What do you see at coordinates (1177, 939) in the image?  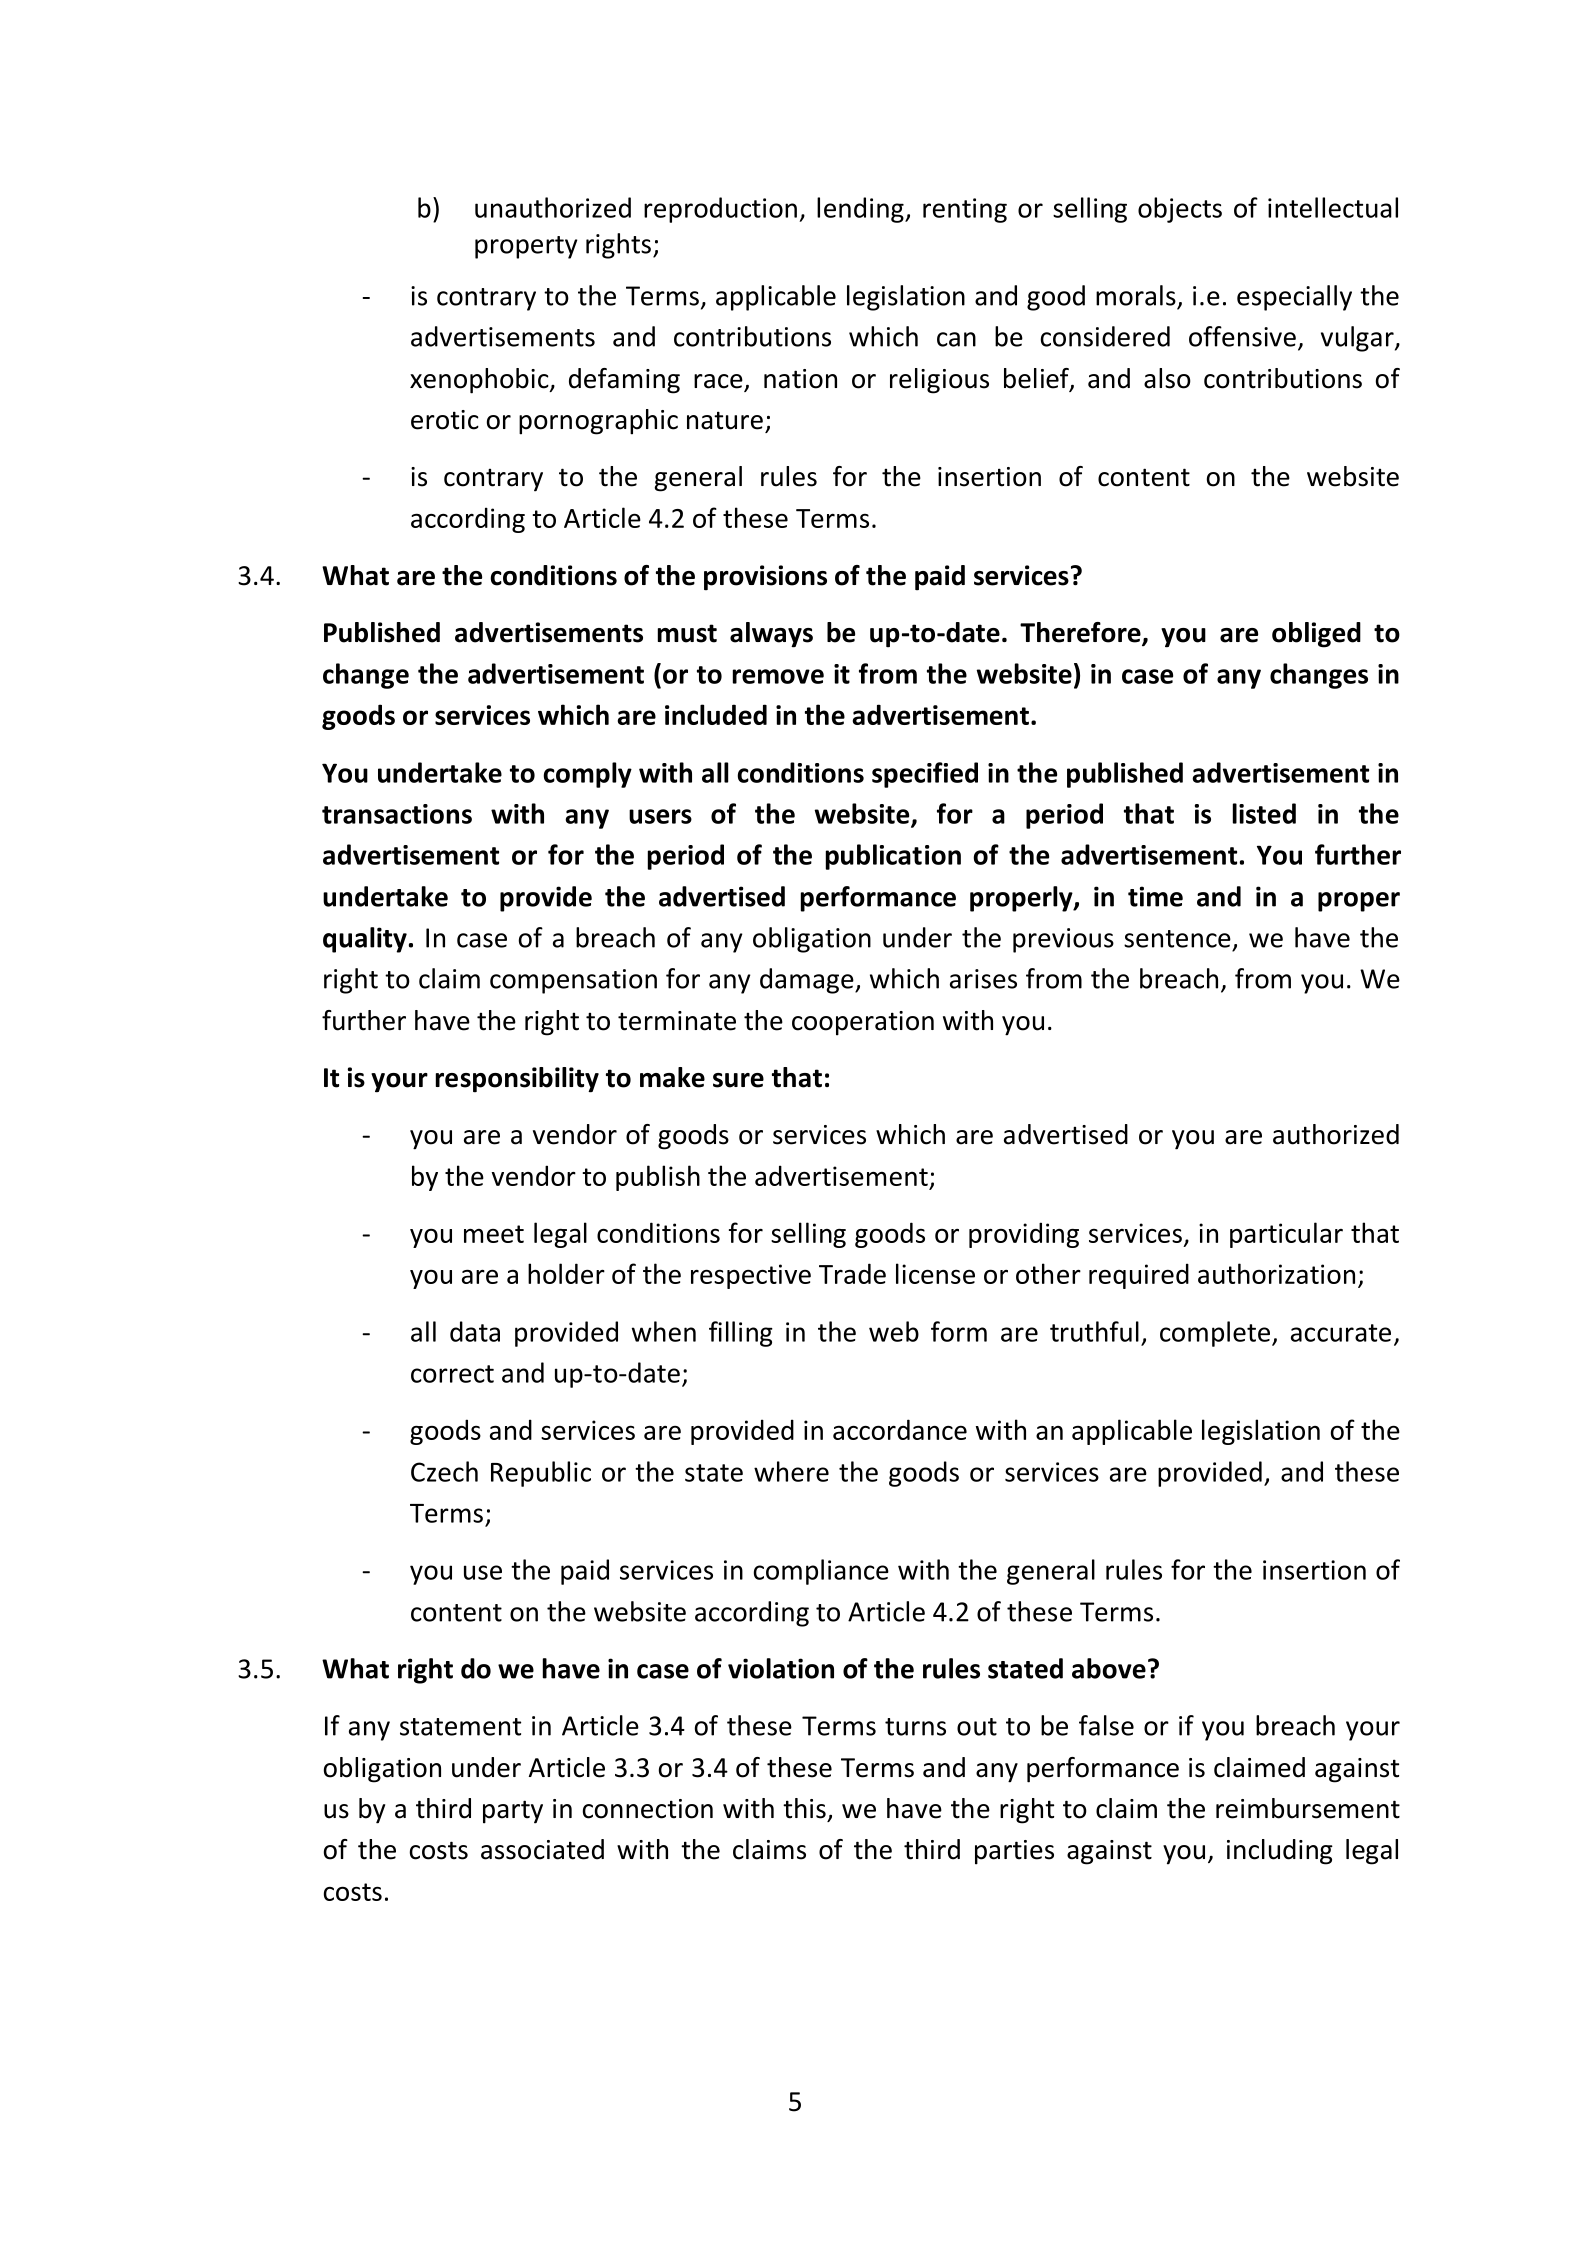 I see `sentence` at bounding box center [1177, 939].
